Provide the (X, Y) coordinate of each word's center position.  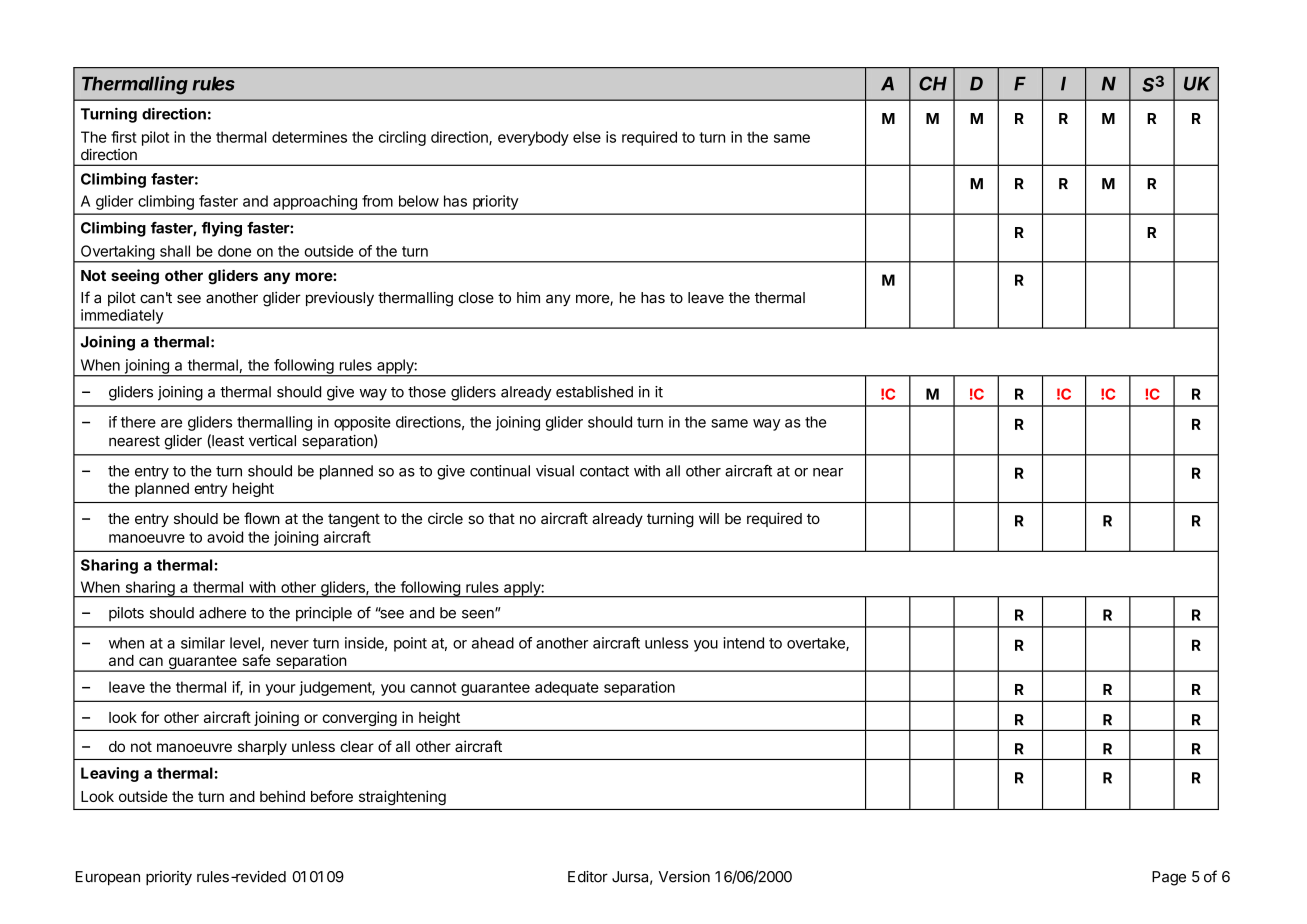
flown (262, 518)
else (587, 137)
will (709, 518)
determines (309, 137)
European (108, 878)
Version (684, 877)
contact (604, 471)
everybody (533, 138)
